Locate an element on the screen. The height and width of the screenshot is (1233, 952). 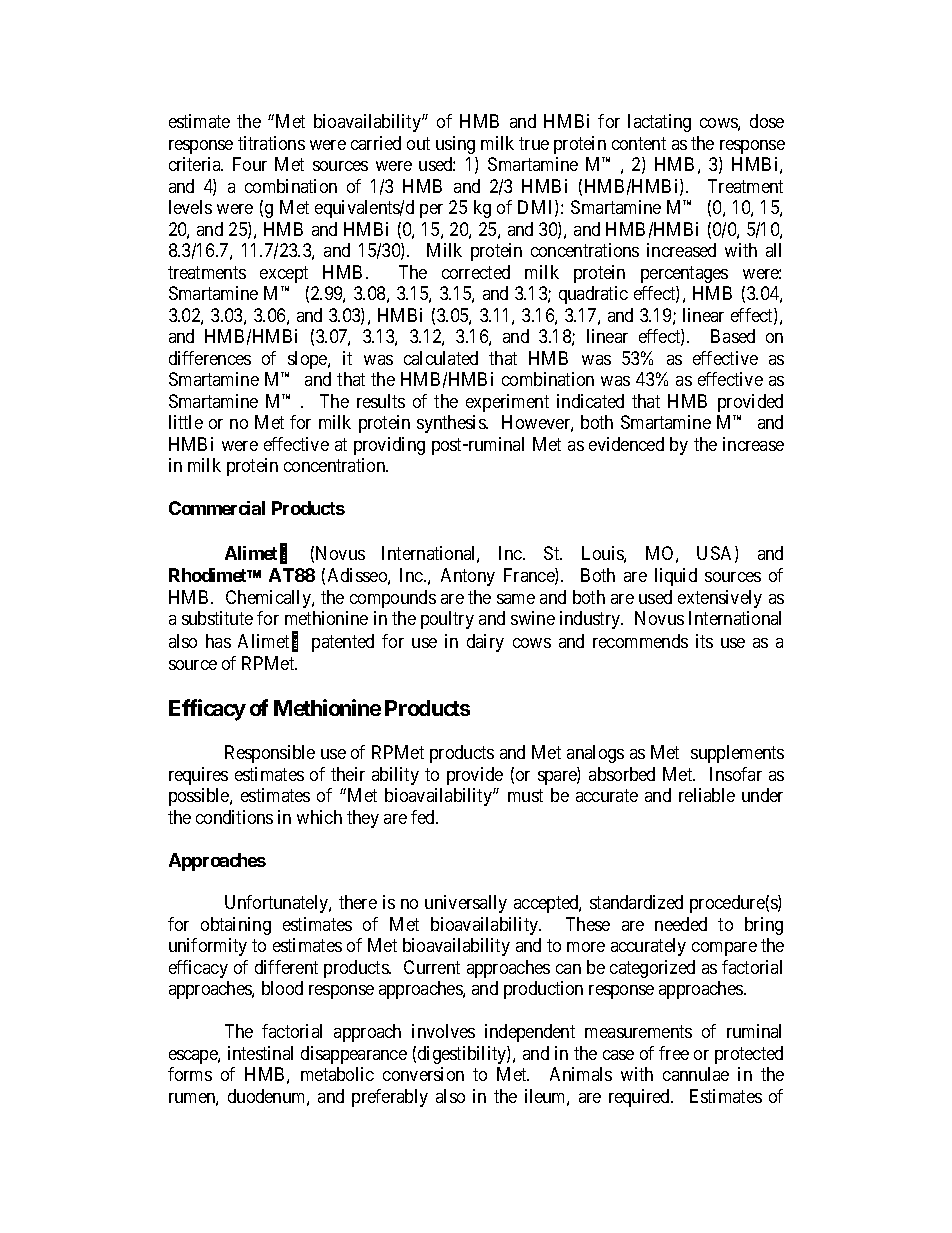
titrations is located at coordinates (271, 143).
